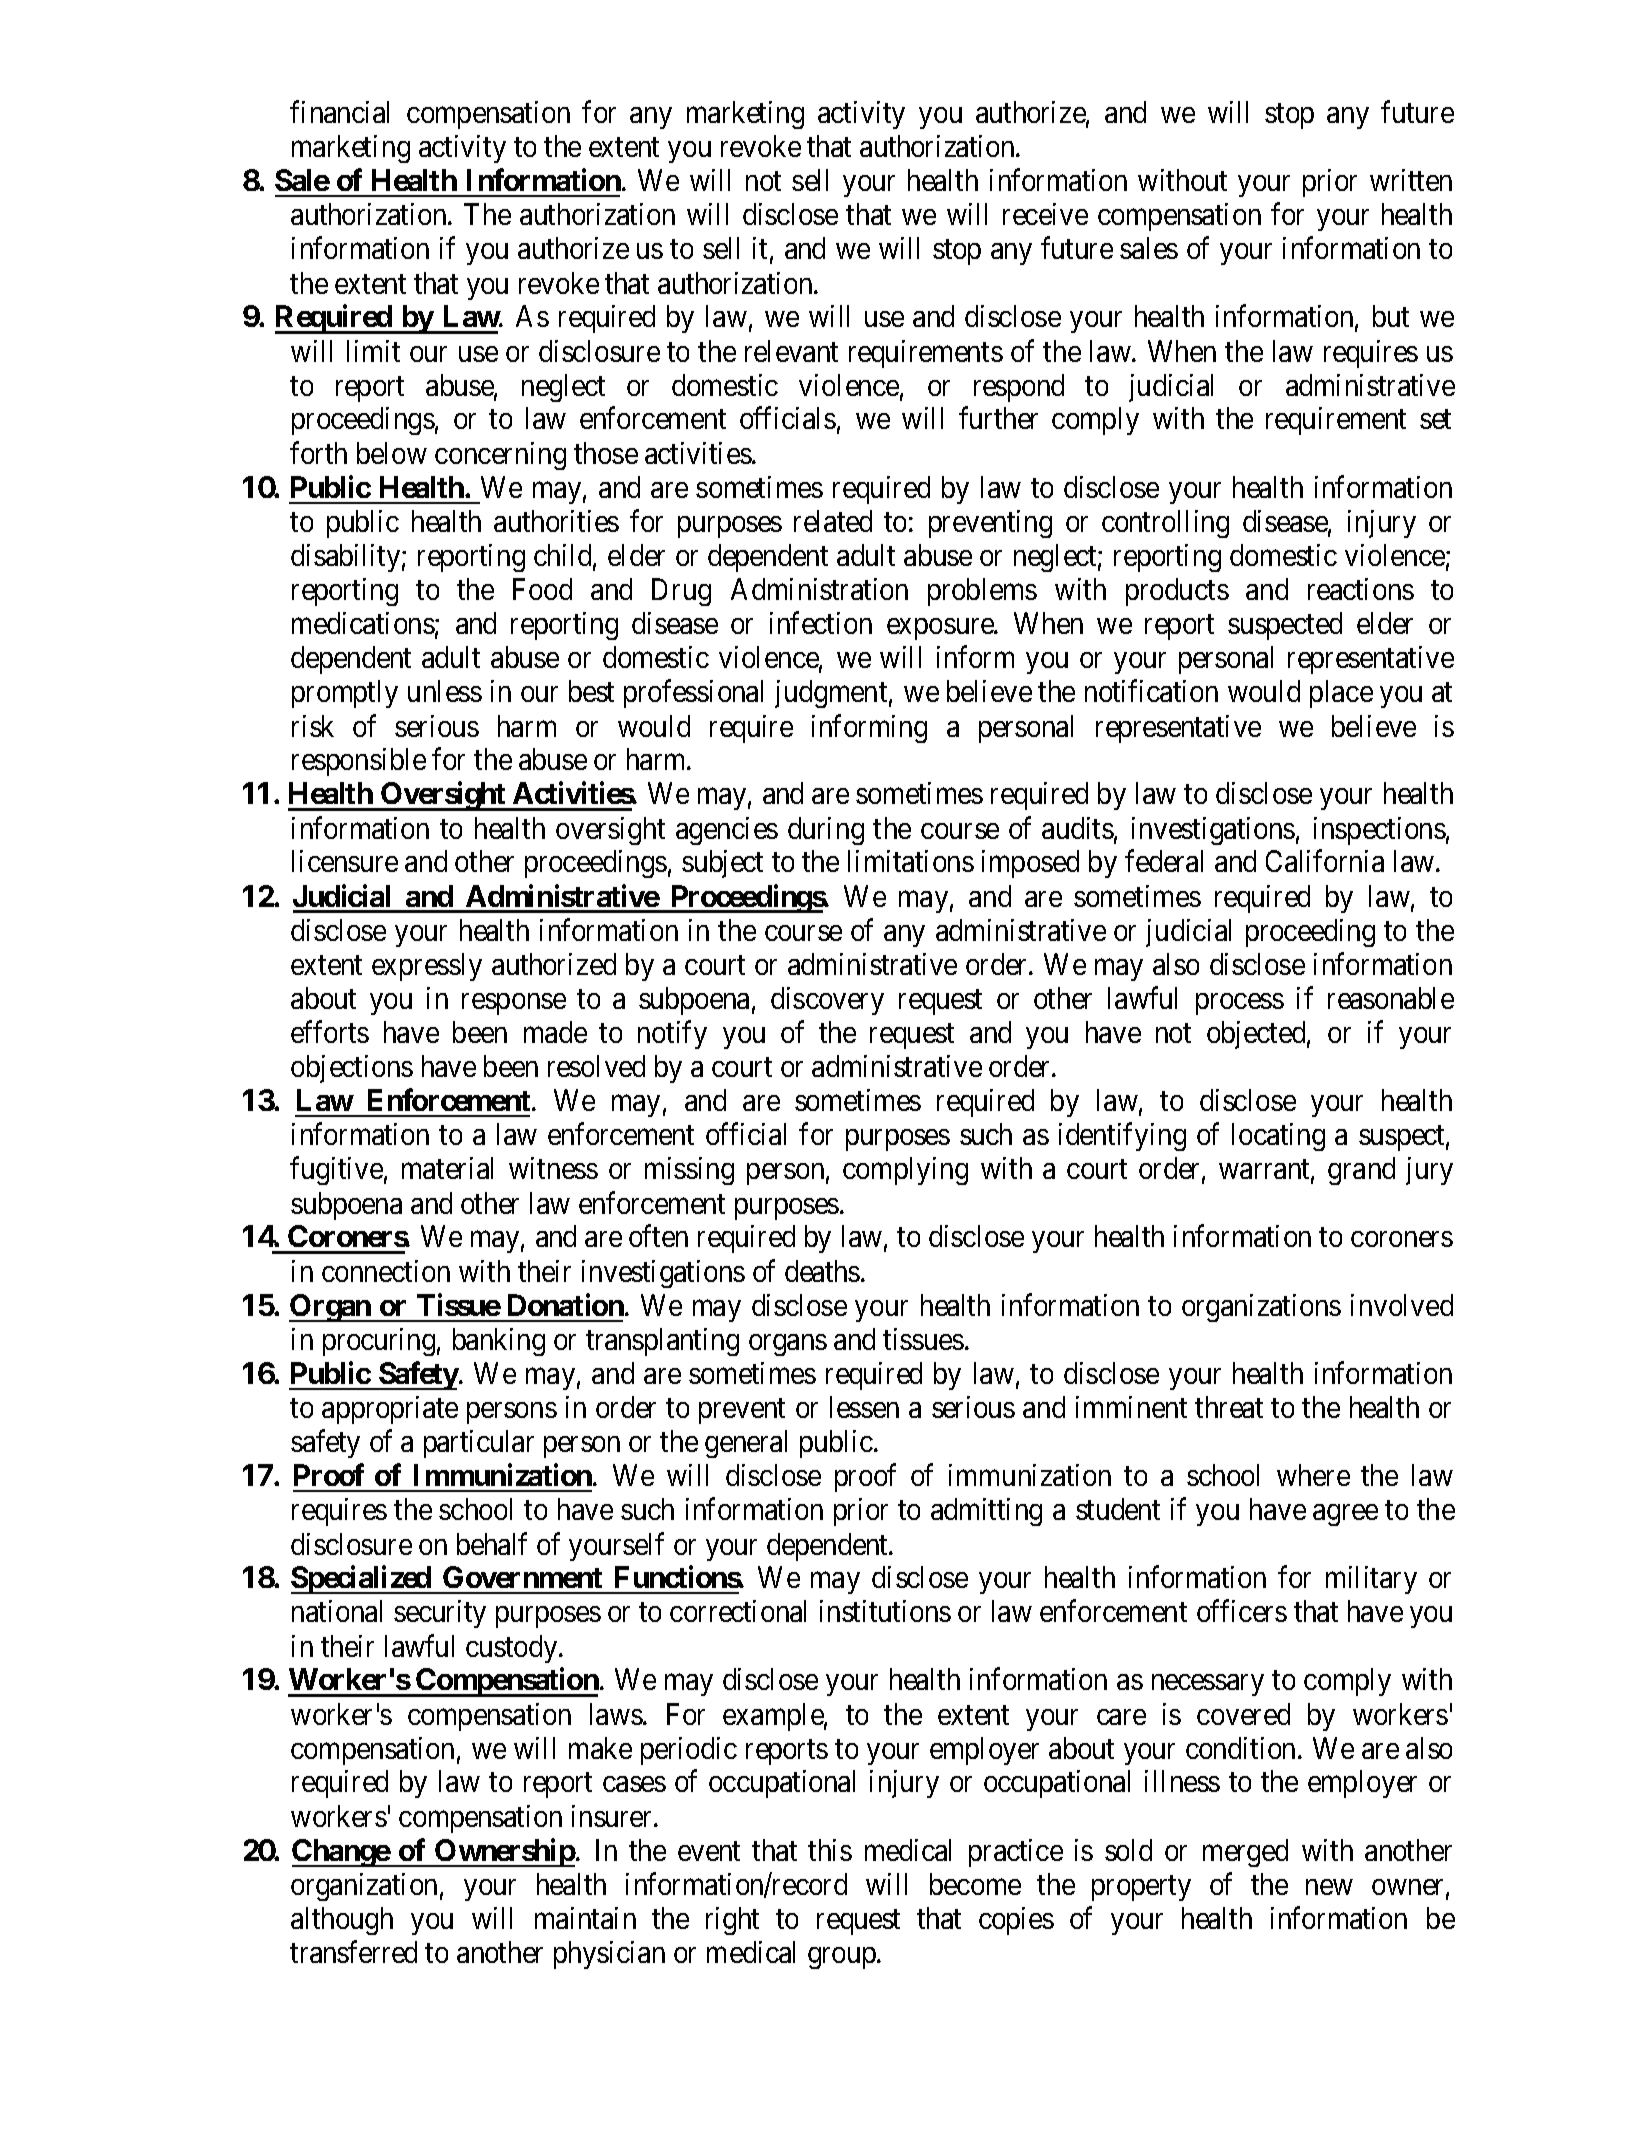 The image size is (1648, 2133). I want to click on group, so click(842, 1958).
